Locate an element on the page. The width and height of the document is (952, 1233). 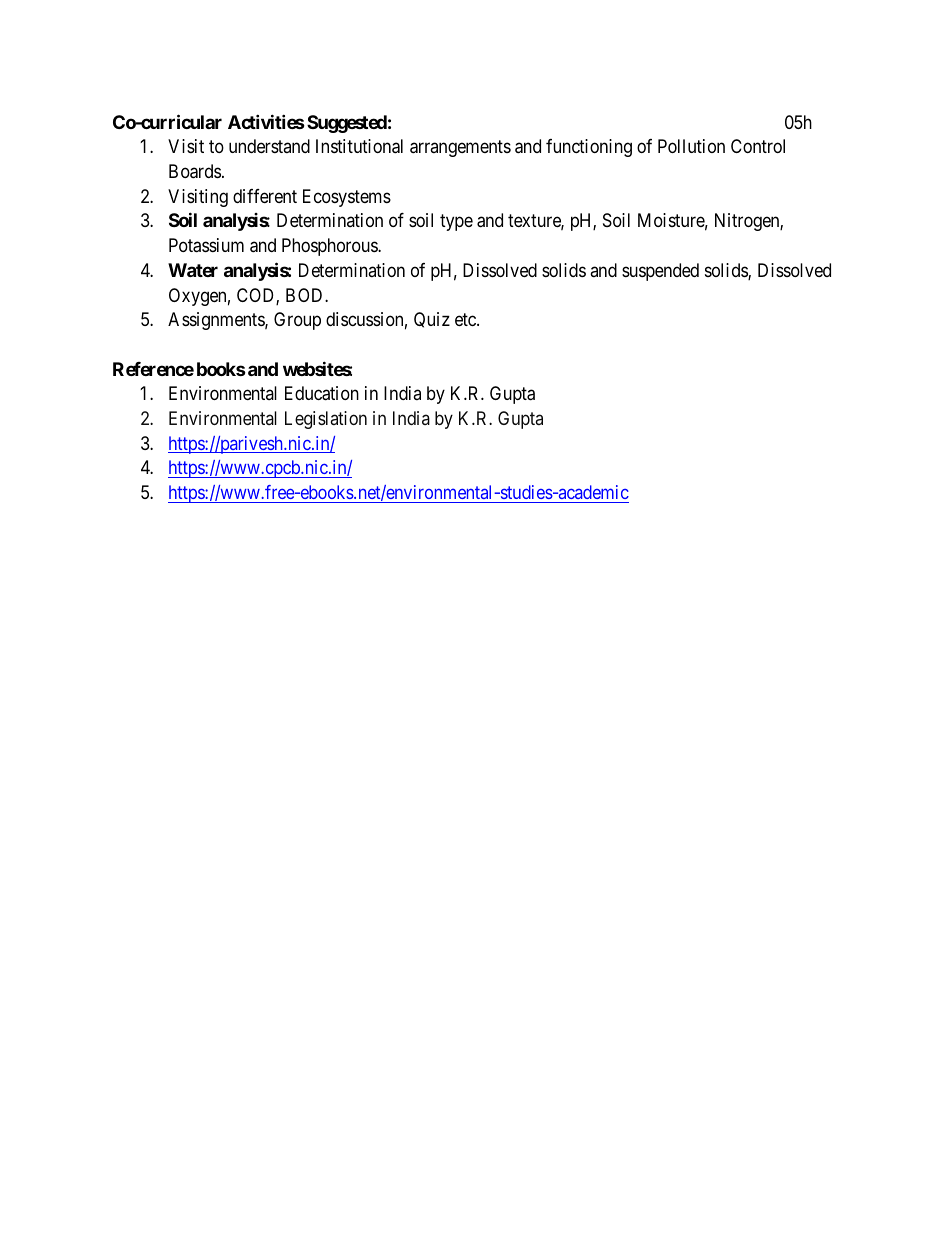
arrangements is located at coordinates (460, 148).
